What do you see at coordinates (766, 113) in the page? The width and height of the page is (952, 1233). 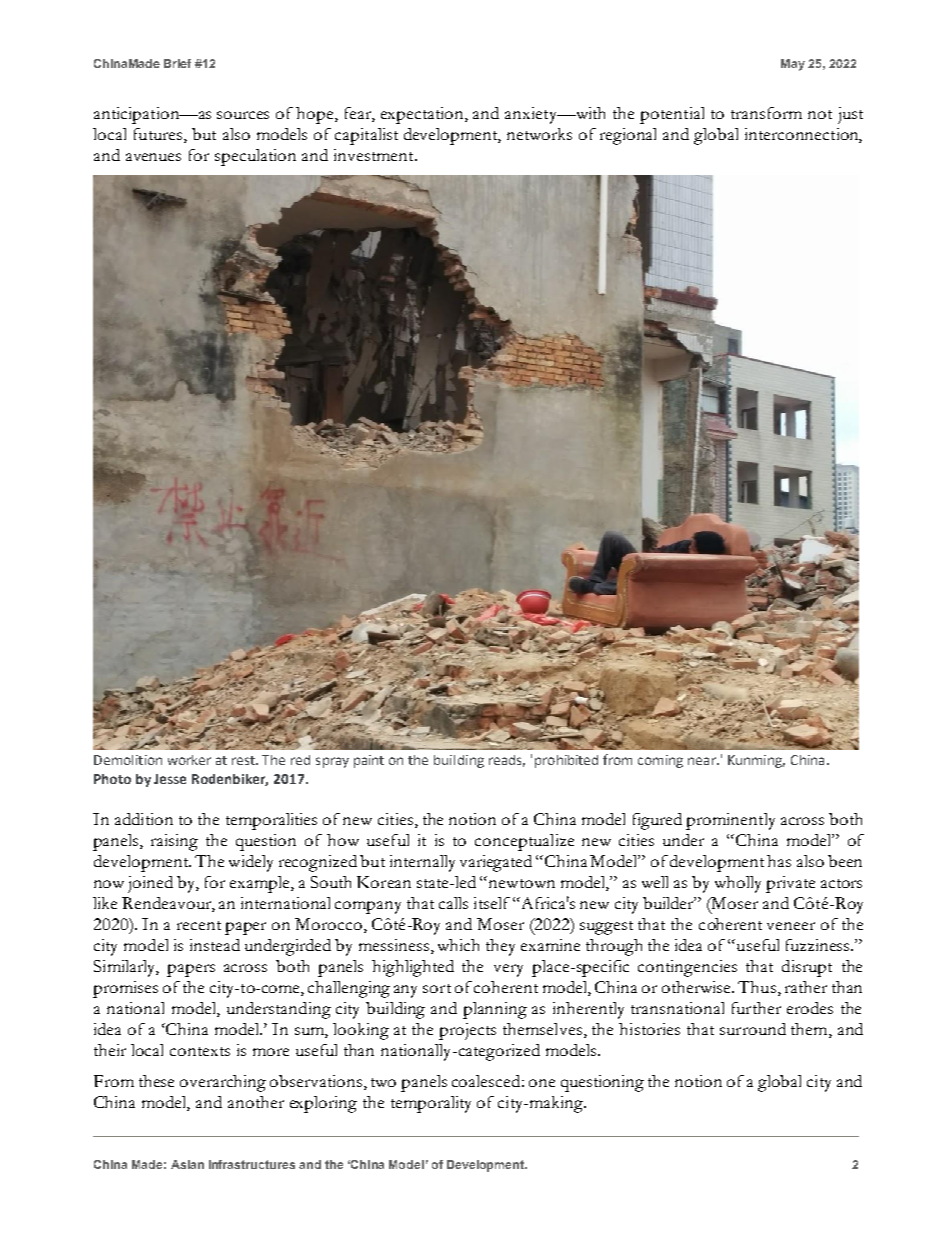 I see `transform` at bounding box center [766, 113].
